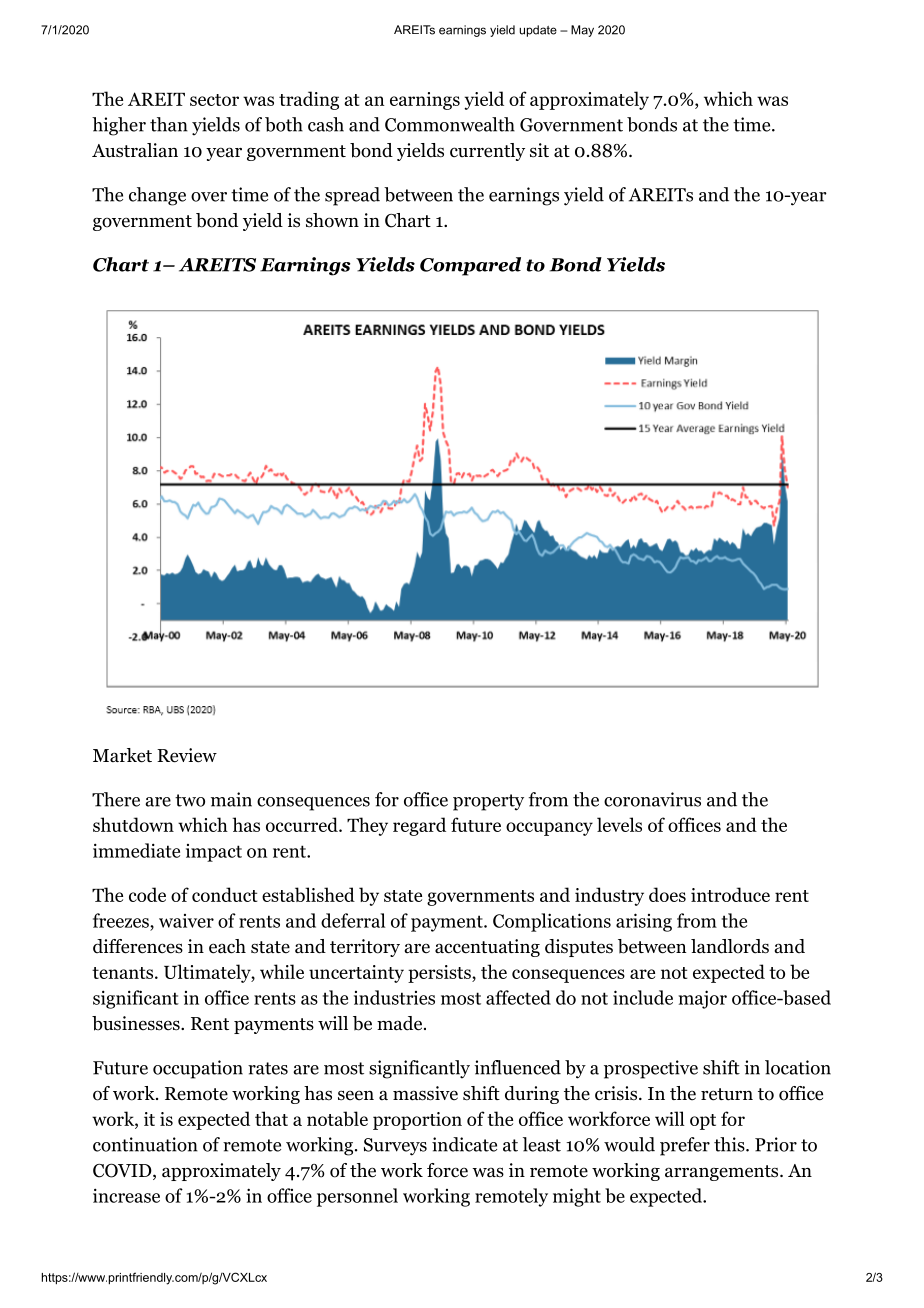 This screenshot has width=924, height=1308. I want to click on property, so click(488, 802).
